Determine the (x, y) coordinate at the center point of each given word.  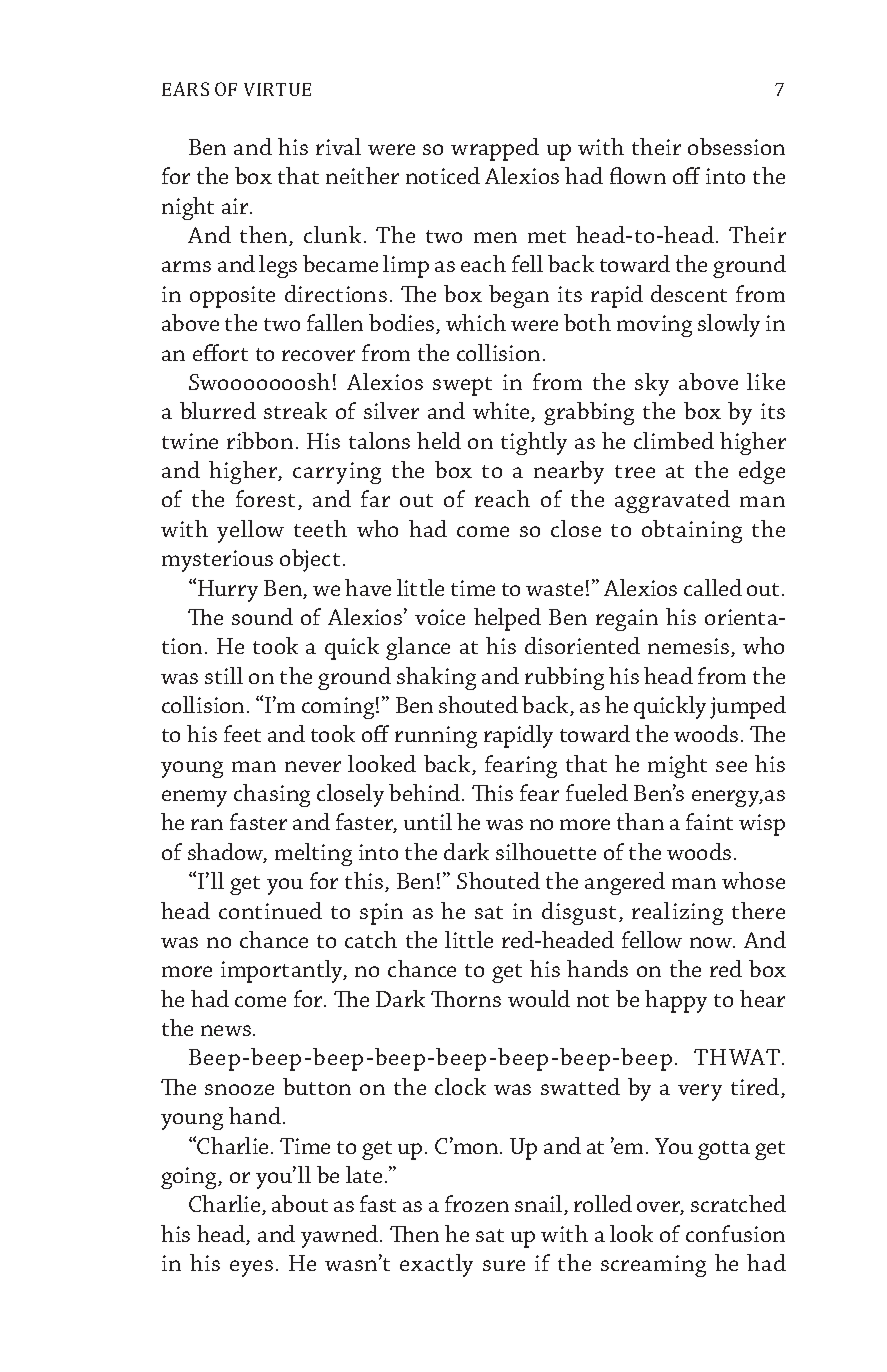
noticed (443, 175)
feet (242, 733)
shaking (436, 678)
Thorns (466, 999)
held (439, 440)
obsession (736, 146)
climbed (674, 440)
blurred (218, 410)
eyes (251, 1268)
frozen (477, 1203)
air (237, 206)
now (712, 942)
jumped (748, 707)
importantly (283, 971)
